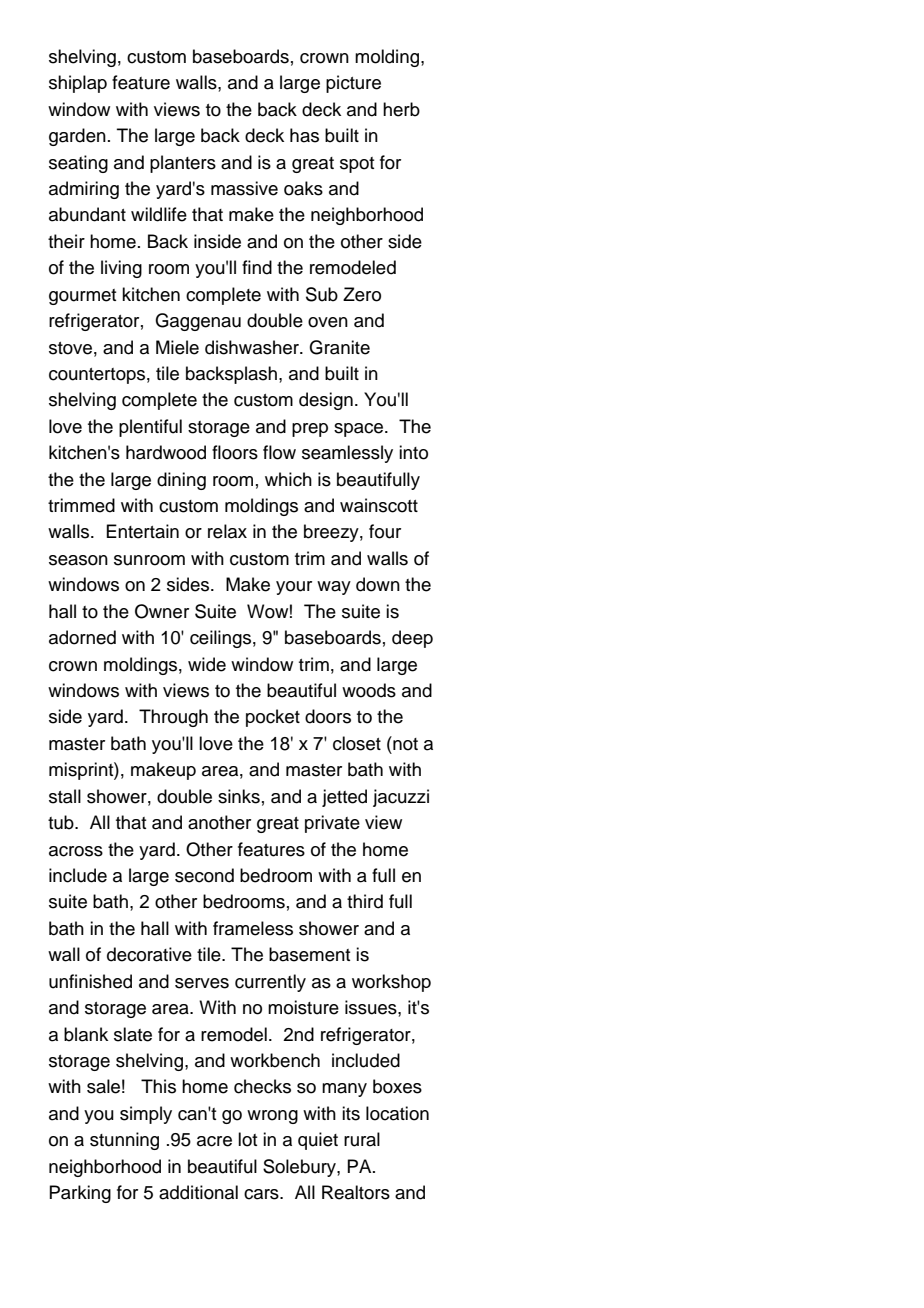 This image has height=1308, width=924. Describe the element at coordinates (247, 1139) in the image. I see `lot` at that location.
